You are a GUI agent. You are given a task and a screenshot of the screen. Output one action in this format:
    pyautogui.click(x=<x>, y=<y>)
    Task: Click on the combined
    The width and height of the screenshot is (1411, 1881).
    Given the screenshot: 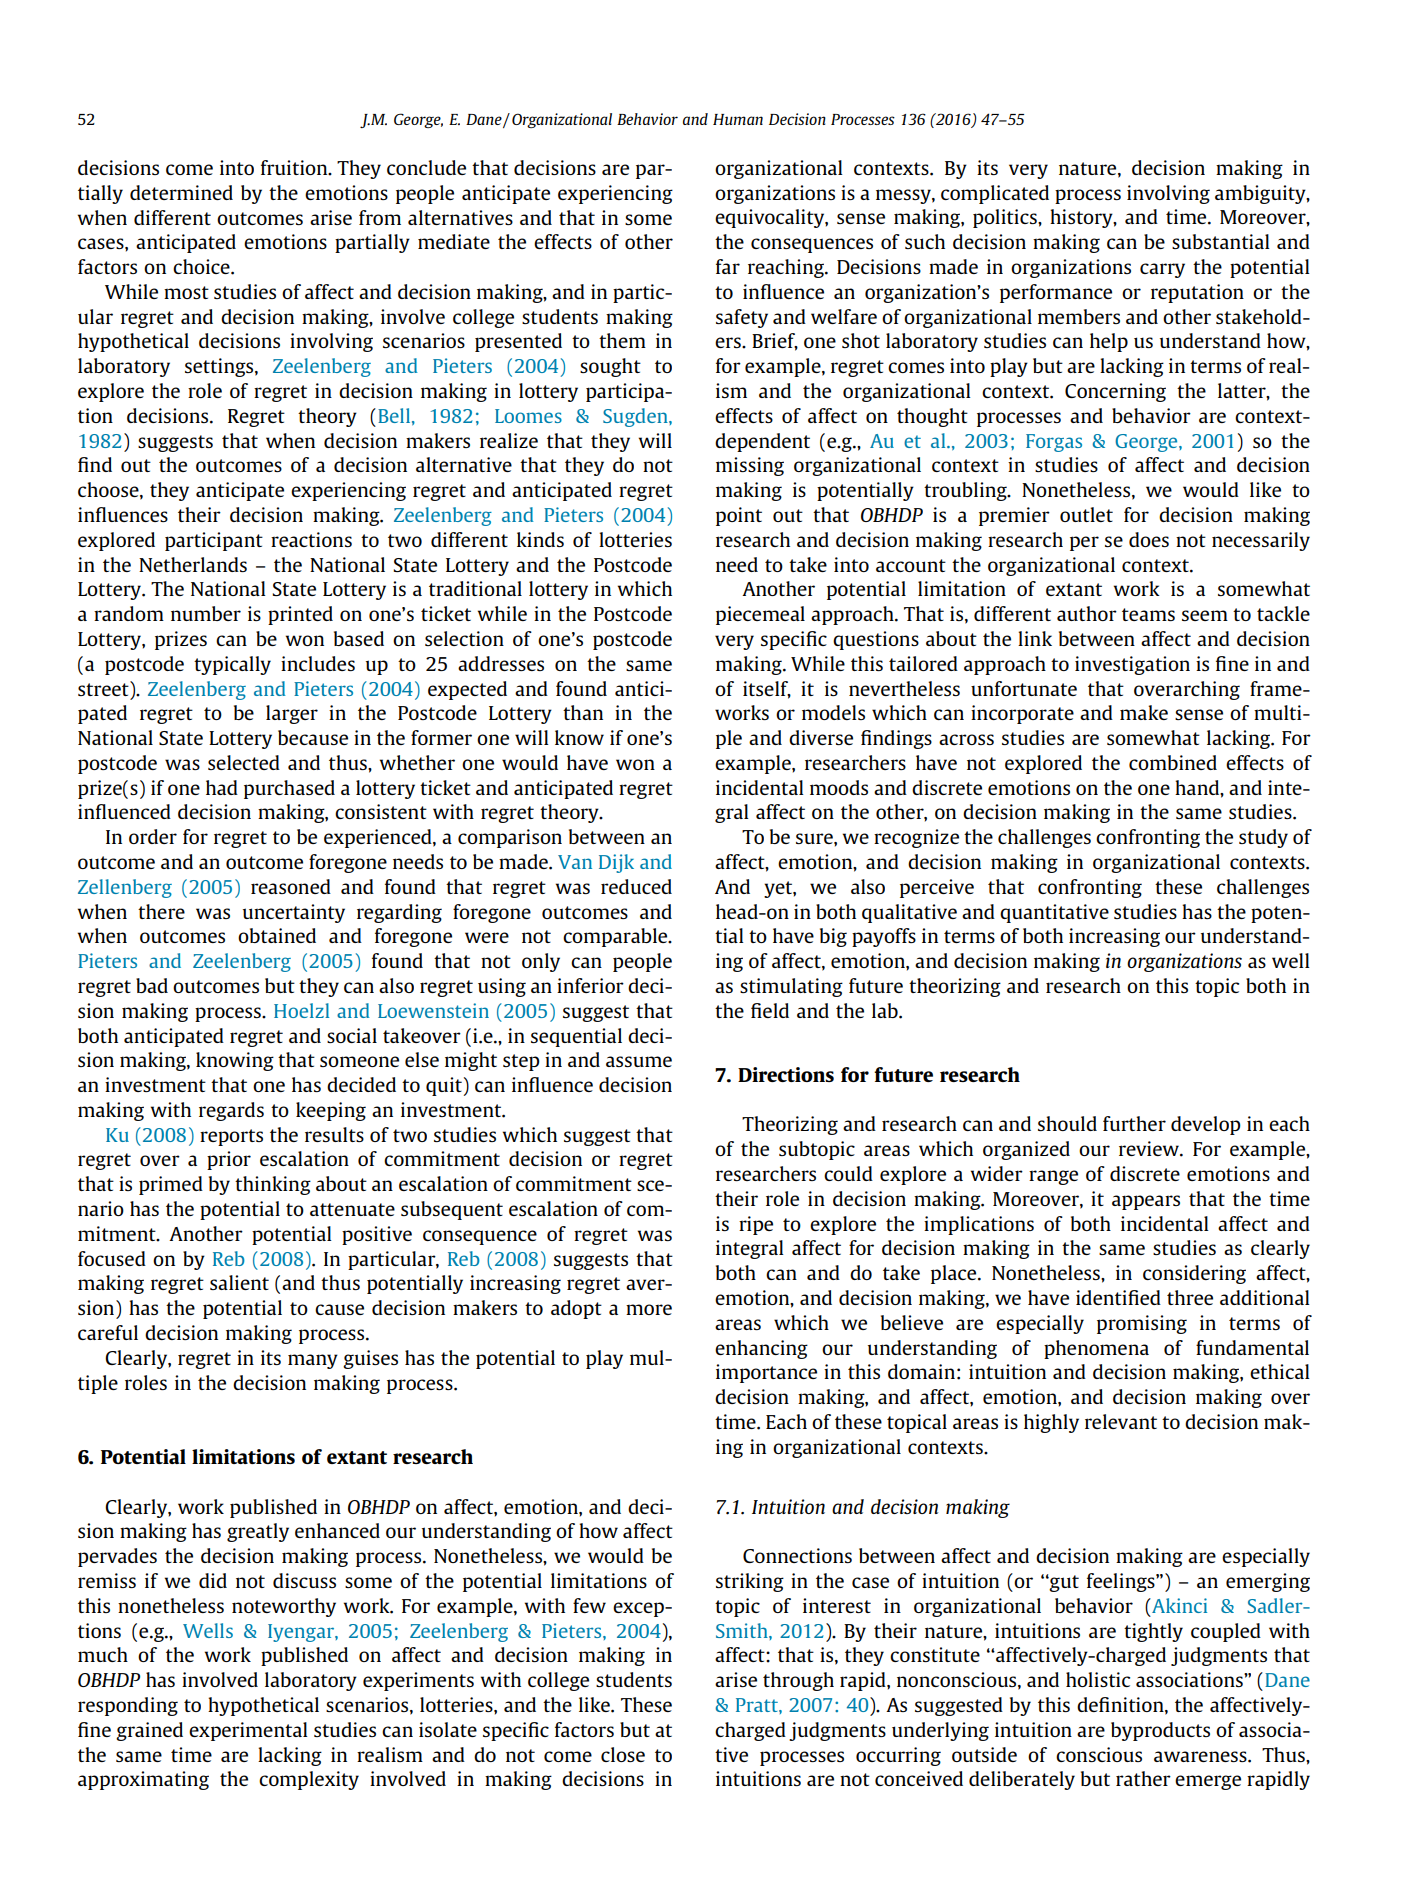 What is the action you would take?
    pyautogui.click(x=1173, y=762)
